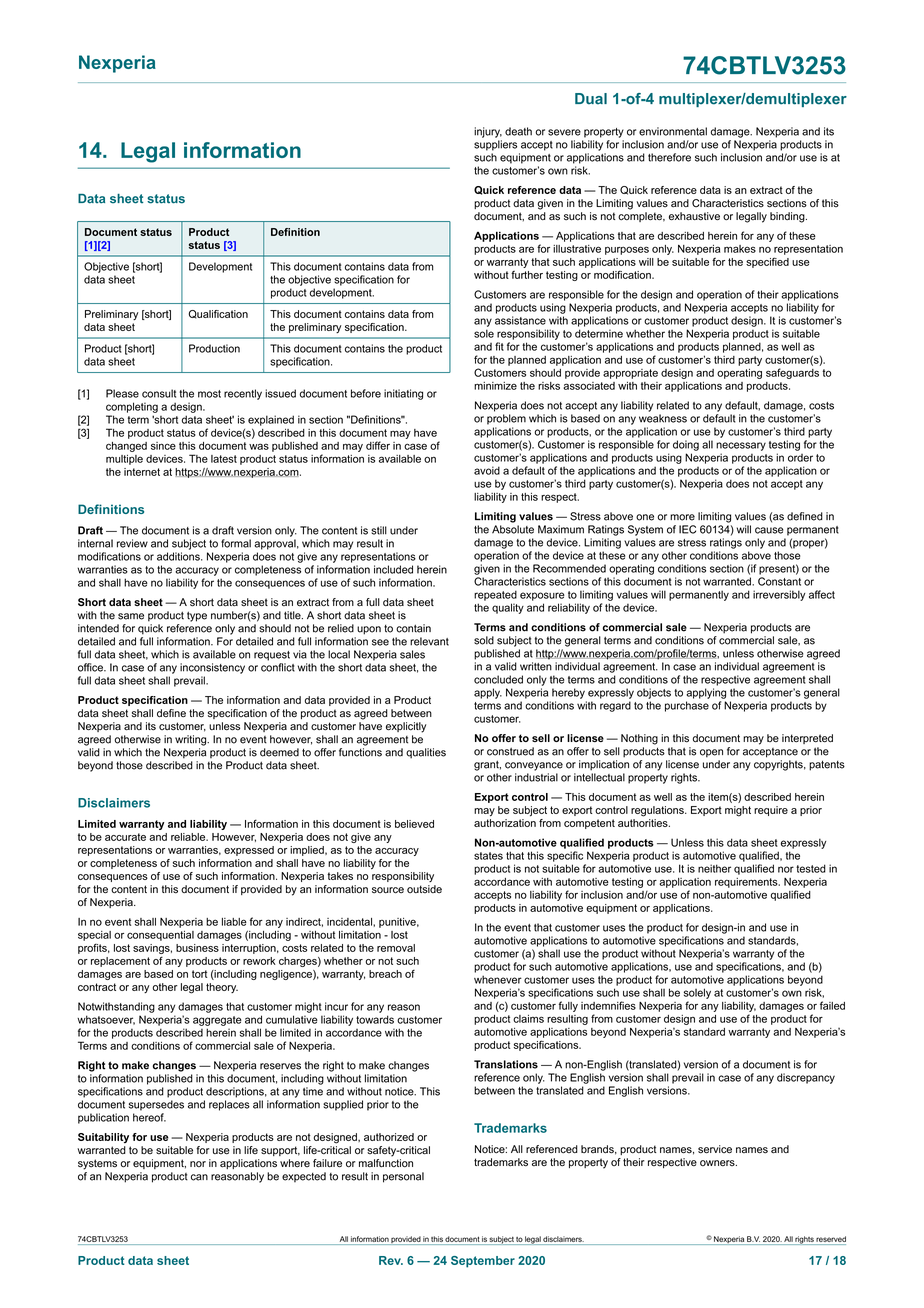 The width and height of the page is (924, 1308). I want to click on therefore, so click(669, 157).
